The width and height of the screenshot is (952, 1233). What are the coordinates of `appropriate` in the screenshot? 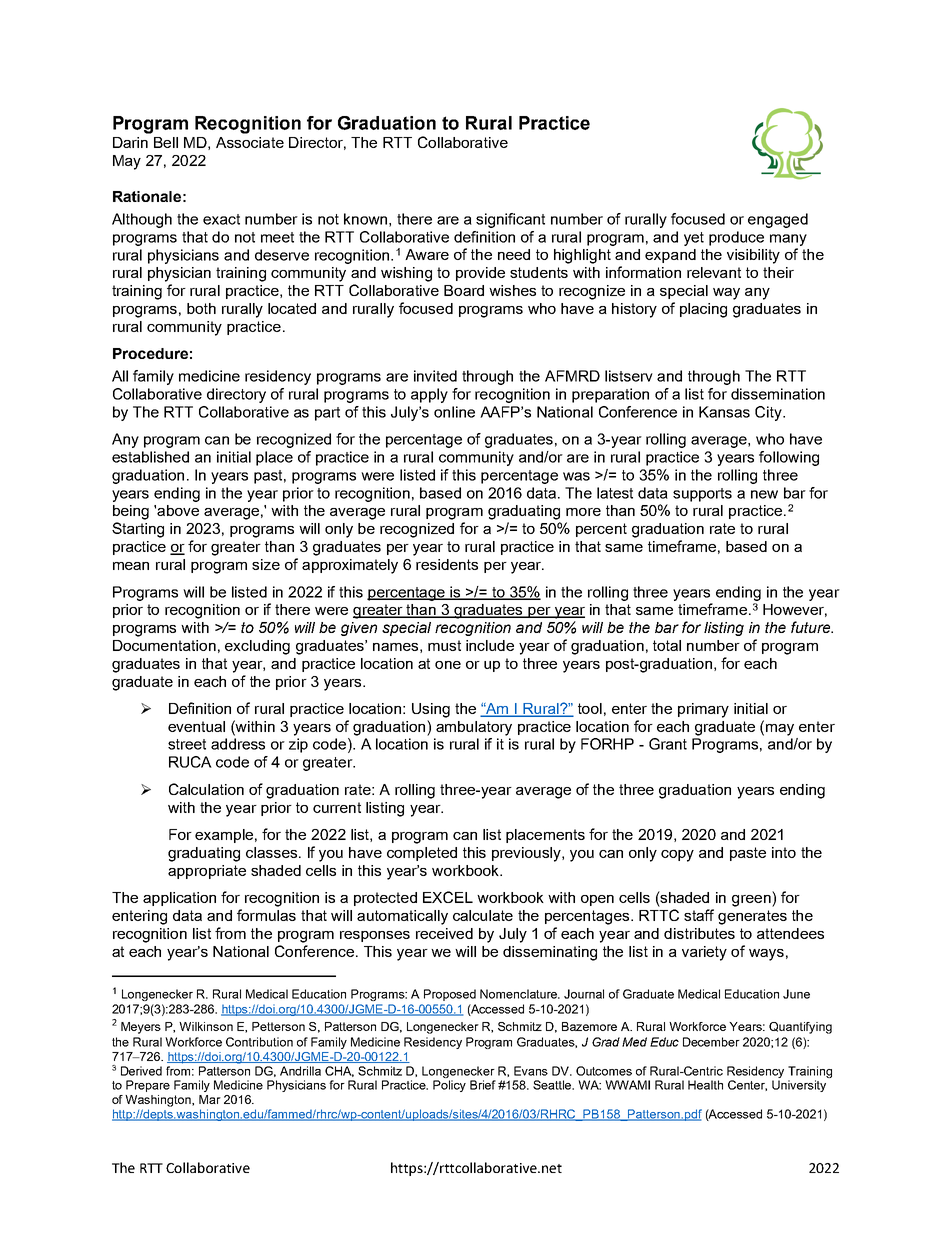 It's located at (207, 872).
